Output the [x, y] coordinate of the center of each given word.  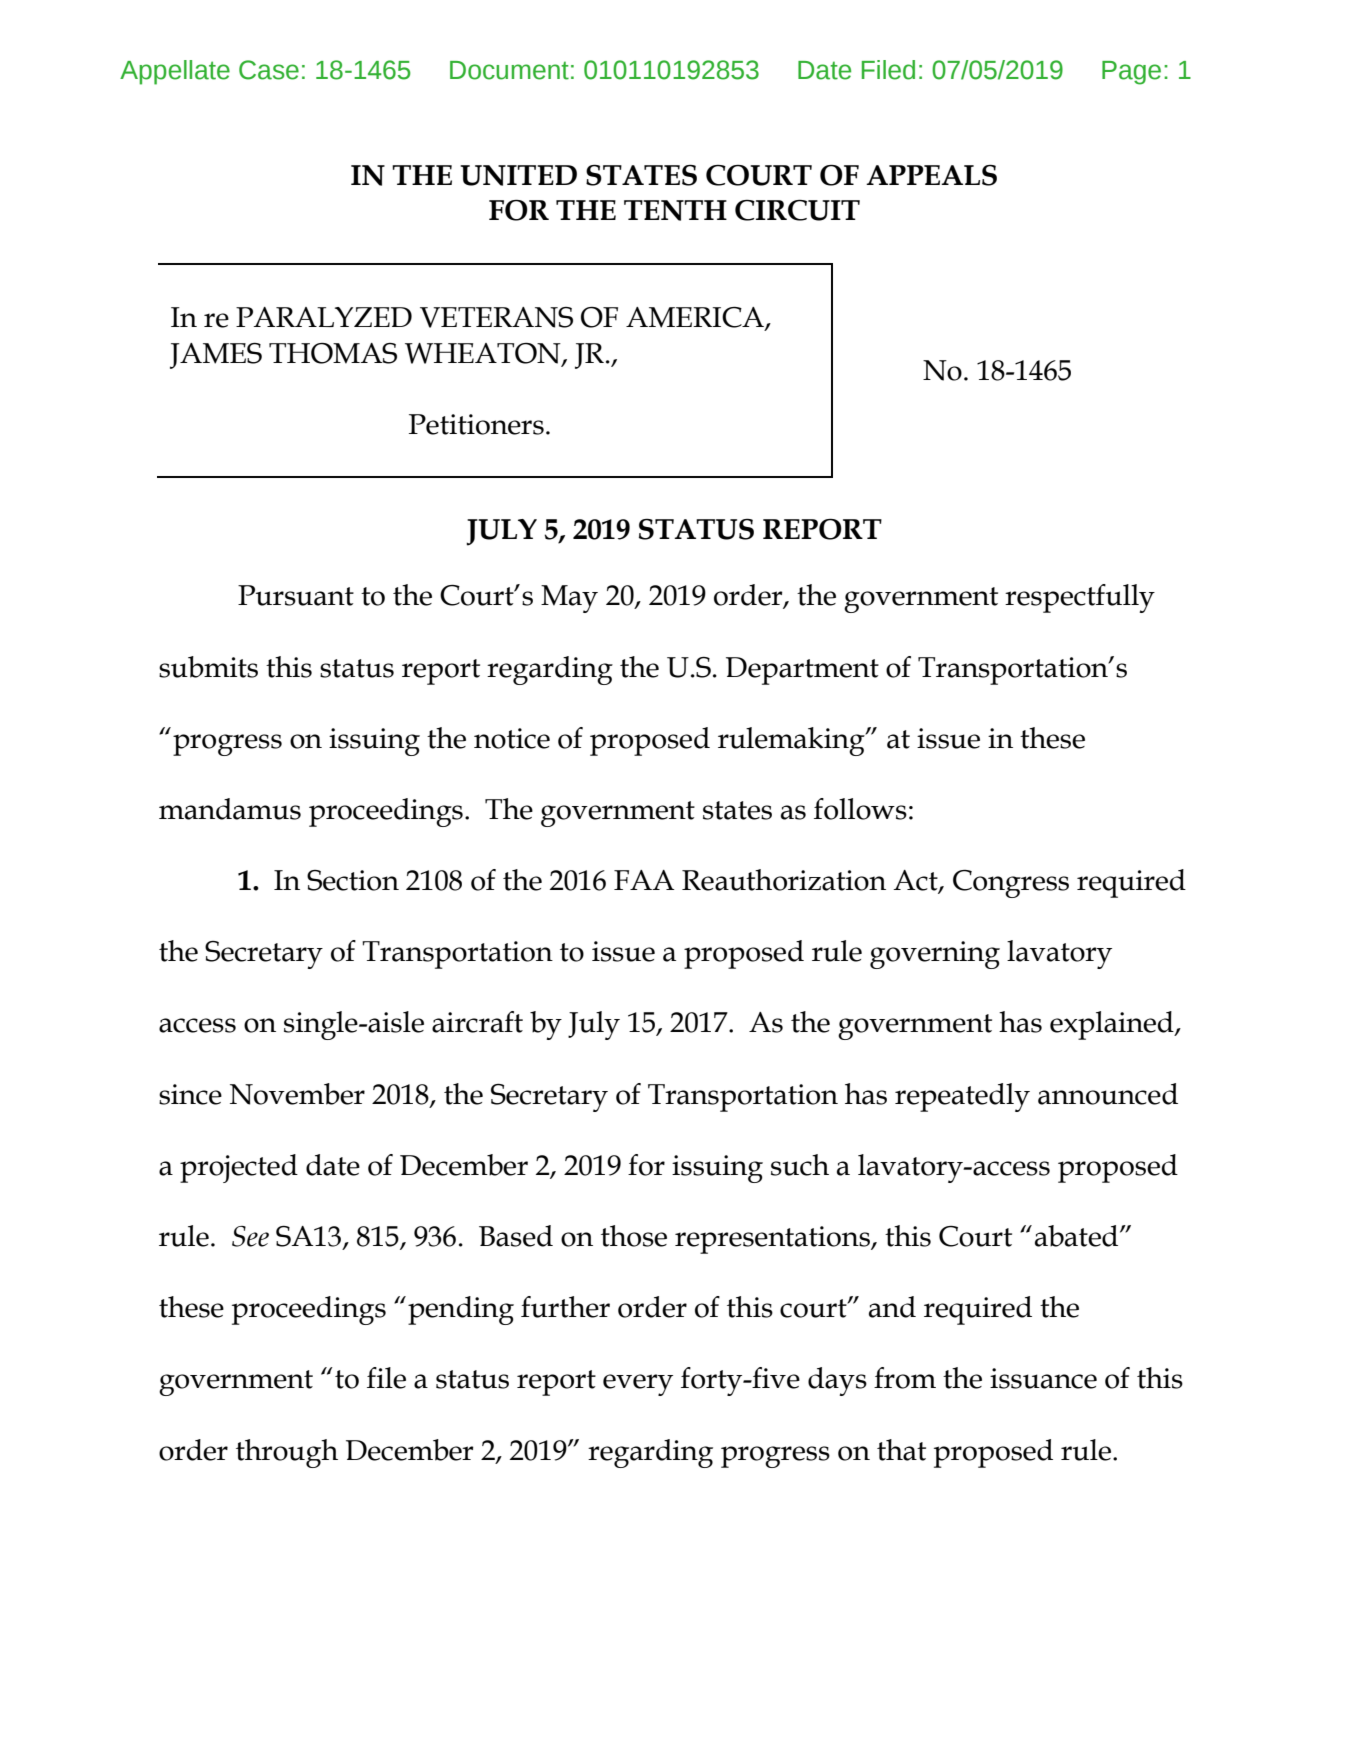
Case [269, 70]
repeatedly [962, 1097]
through [287, 1453]
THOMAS [333, 353]
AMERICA [696, 318]
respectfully [1080, 598]
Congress [1011, 884]
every [638, 1385]
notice [512, 738]
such [800, 1165]
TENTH [675, 210]
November [297, 1094]
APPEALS [931, 175]
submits [208, 667]
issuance [1043, 1378]
